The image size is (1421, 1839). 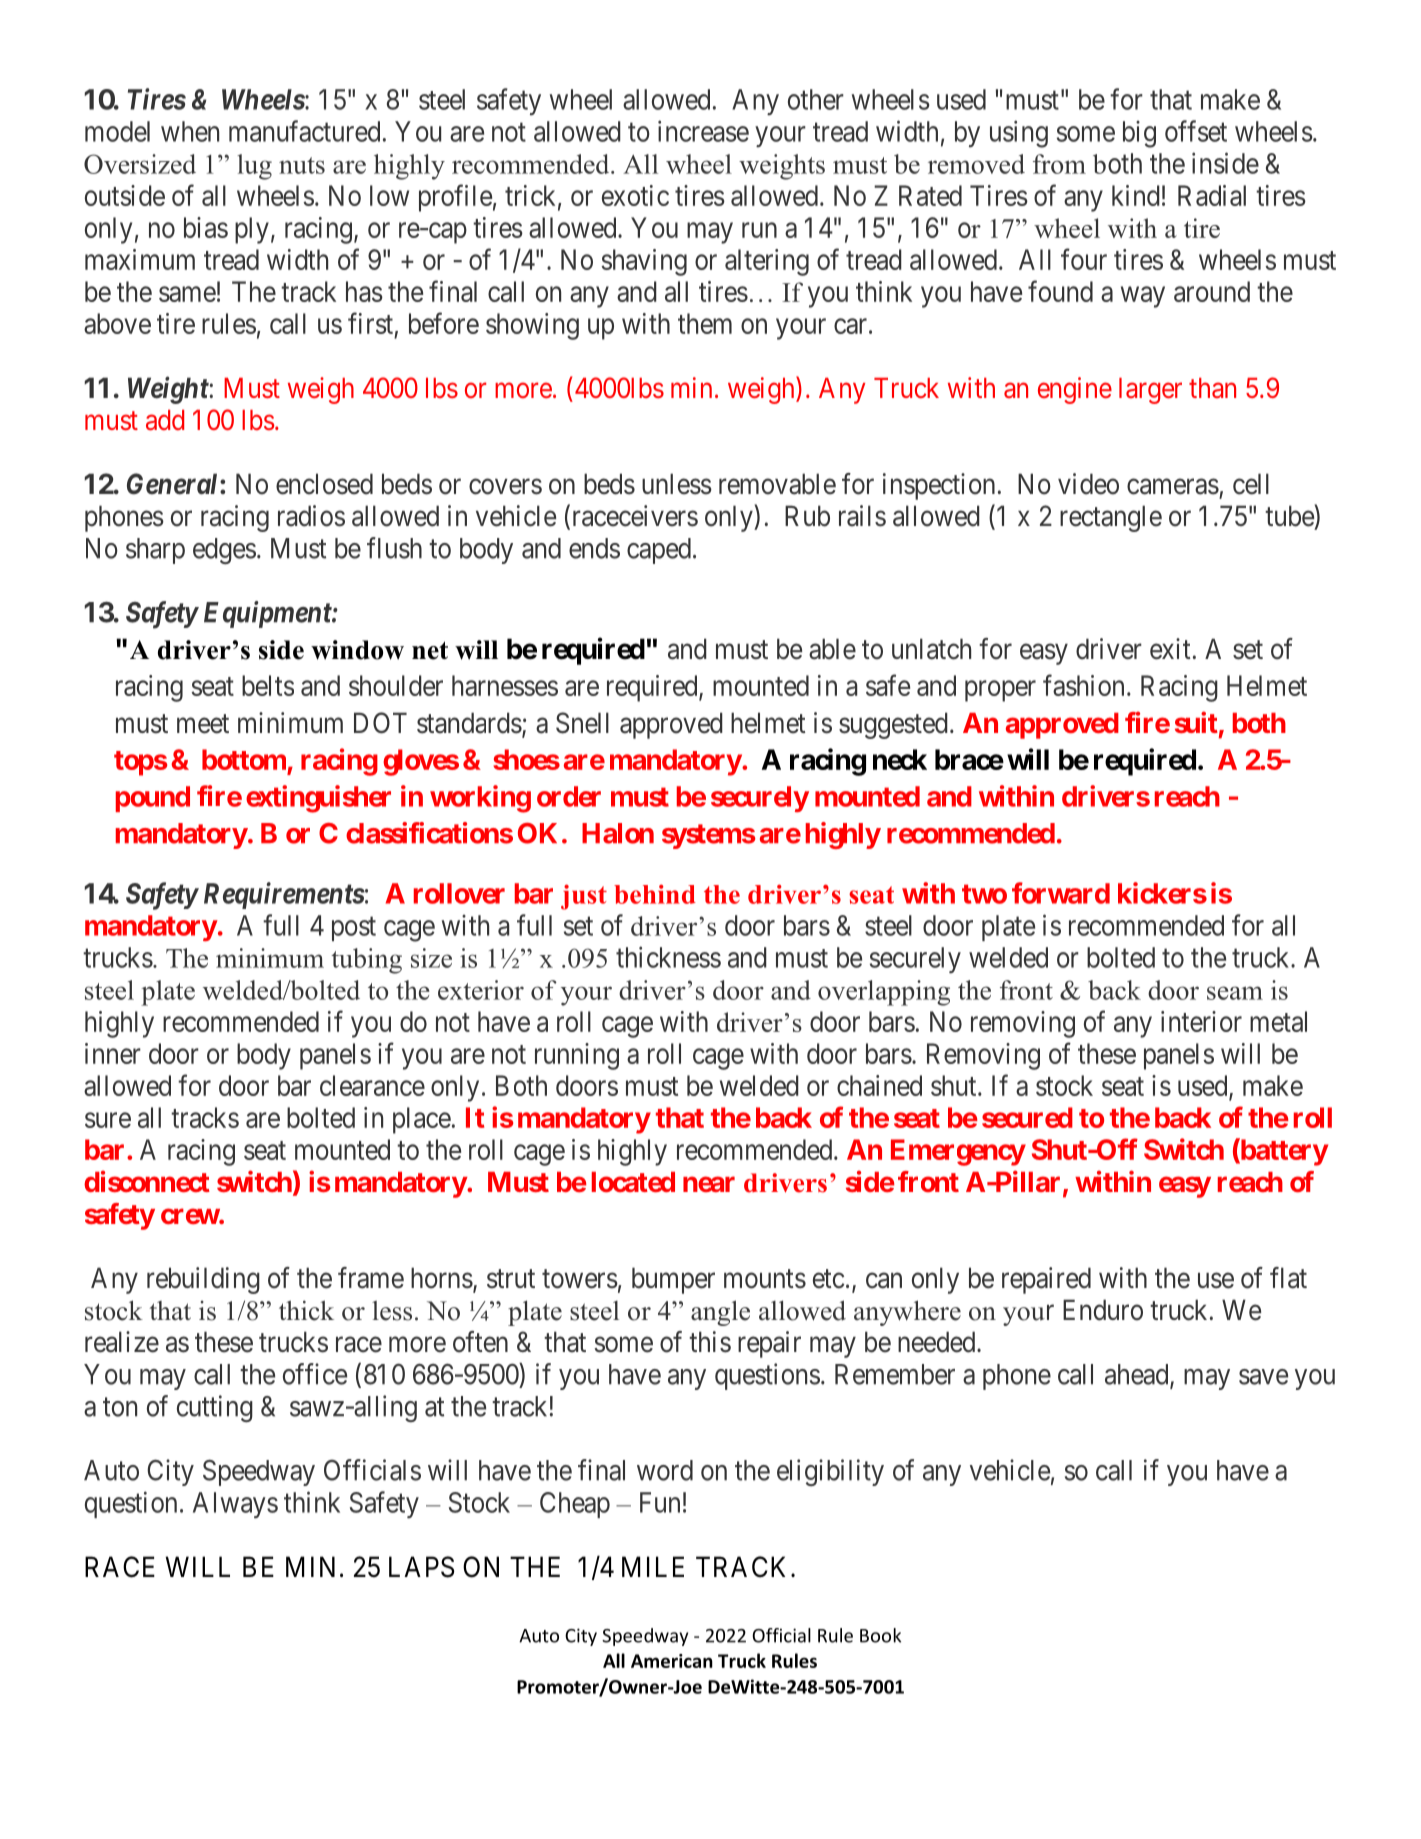 I want to click on secured, so click(x=1027, y=1117).
